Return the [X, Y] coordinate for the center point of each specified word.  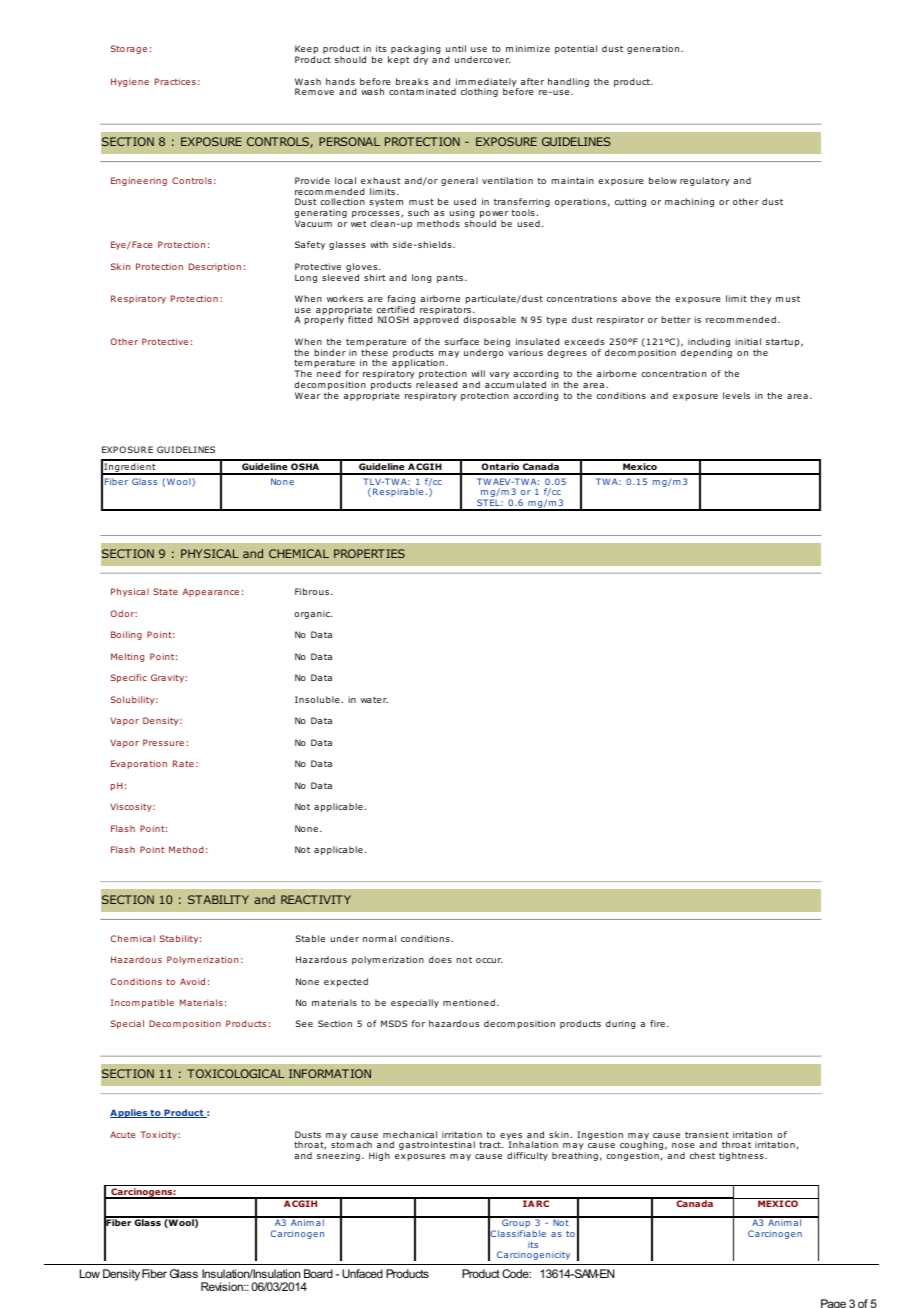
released [437, 384]
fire [657, 1023]
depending [706, 353]
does [440, 959]
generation [654, 49]
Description [215, 267]
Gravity [168, 678]
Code [516, 1273]
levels [736, 395]
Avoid [192, 981]
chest [702, 1155]
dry [420, 60]
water [374, 700]
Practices [175, 81]
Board [318, 1273]
